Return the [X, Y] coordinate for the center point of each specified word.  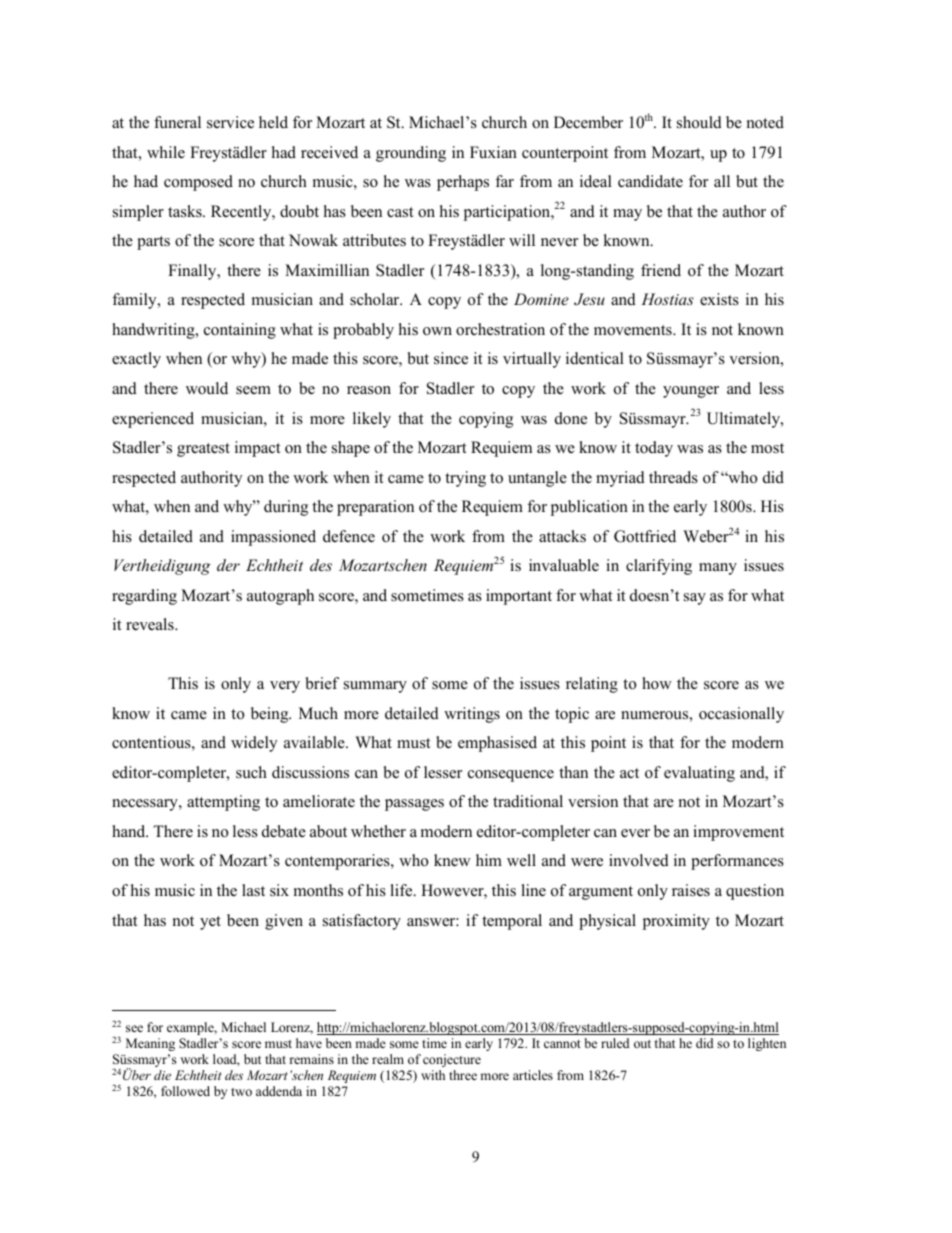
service [230, 122]
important [519, 597]
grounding [411, 154]
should [699, 122]
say [695, 599]
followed [185, 1091]
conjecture [452, 1060]
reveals [151, 624]
